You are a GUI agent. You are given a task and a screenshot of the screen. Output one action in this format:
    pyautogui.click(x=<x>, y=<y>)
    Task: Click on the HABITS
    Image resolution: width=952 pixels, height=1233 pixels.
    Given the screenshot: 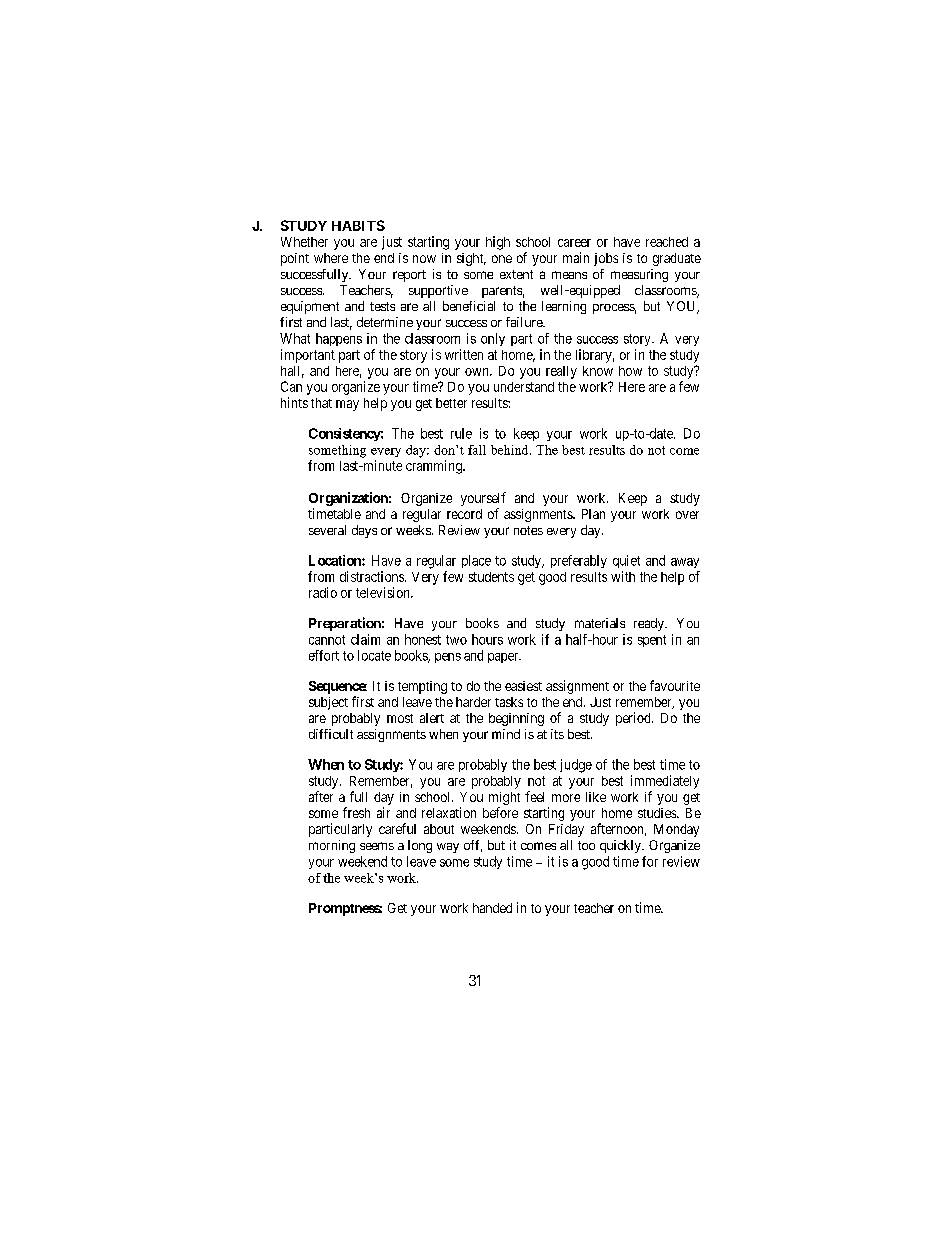 What is the action you would take?
    pyautogui.click(x=358, y=225)
